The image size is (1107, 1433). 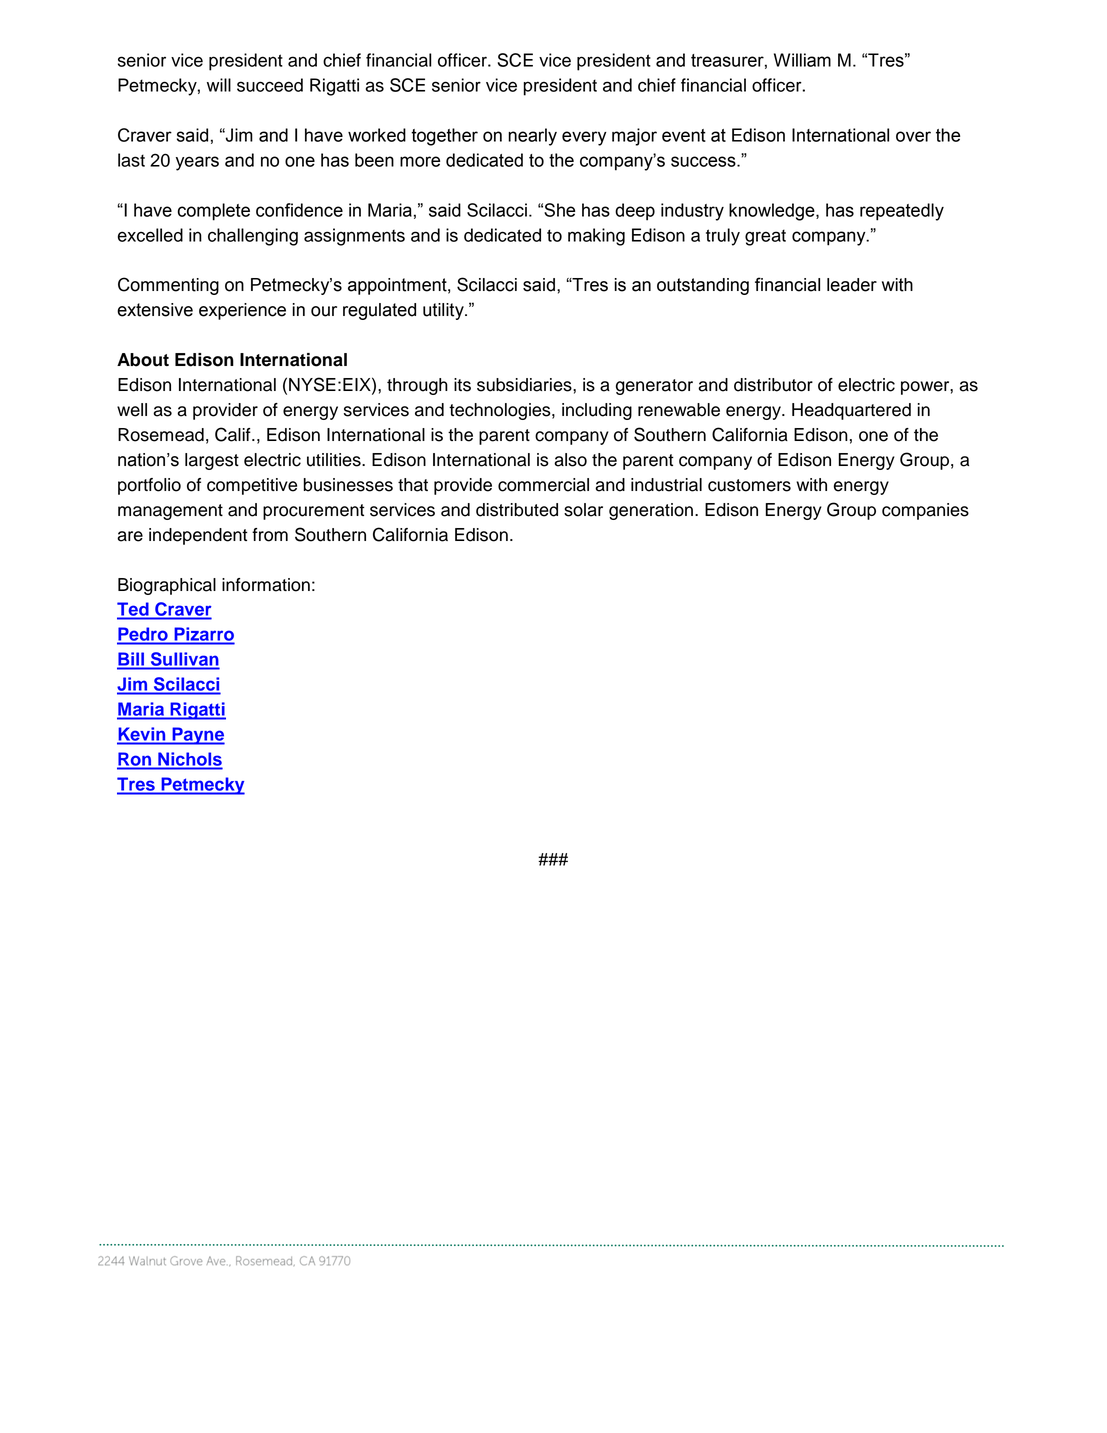 I want to click on well, so click(x=132, y=410).
